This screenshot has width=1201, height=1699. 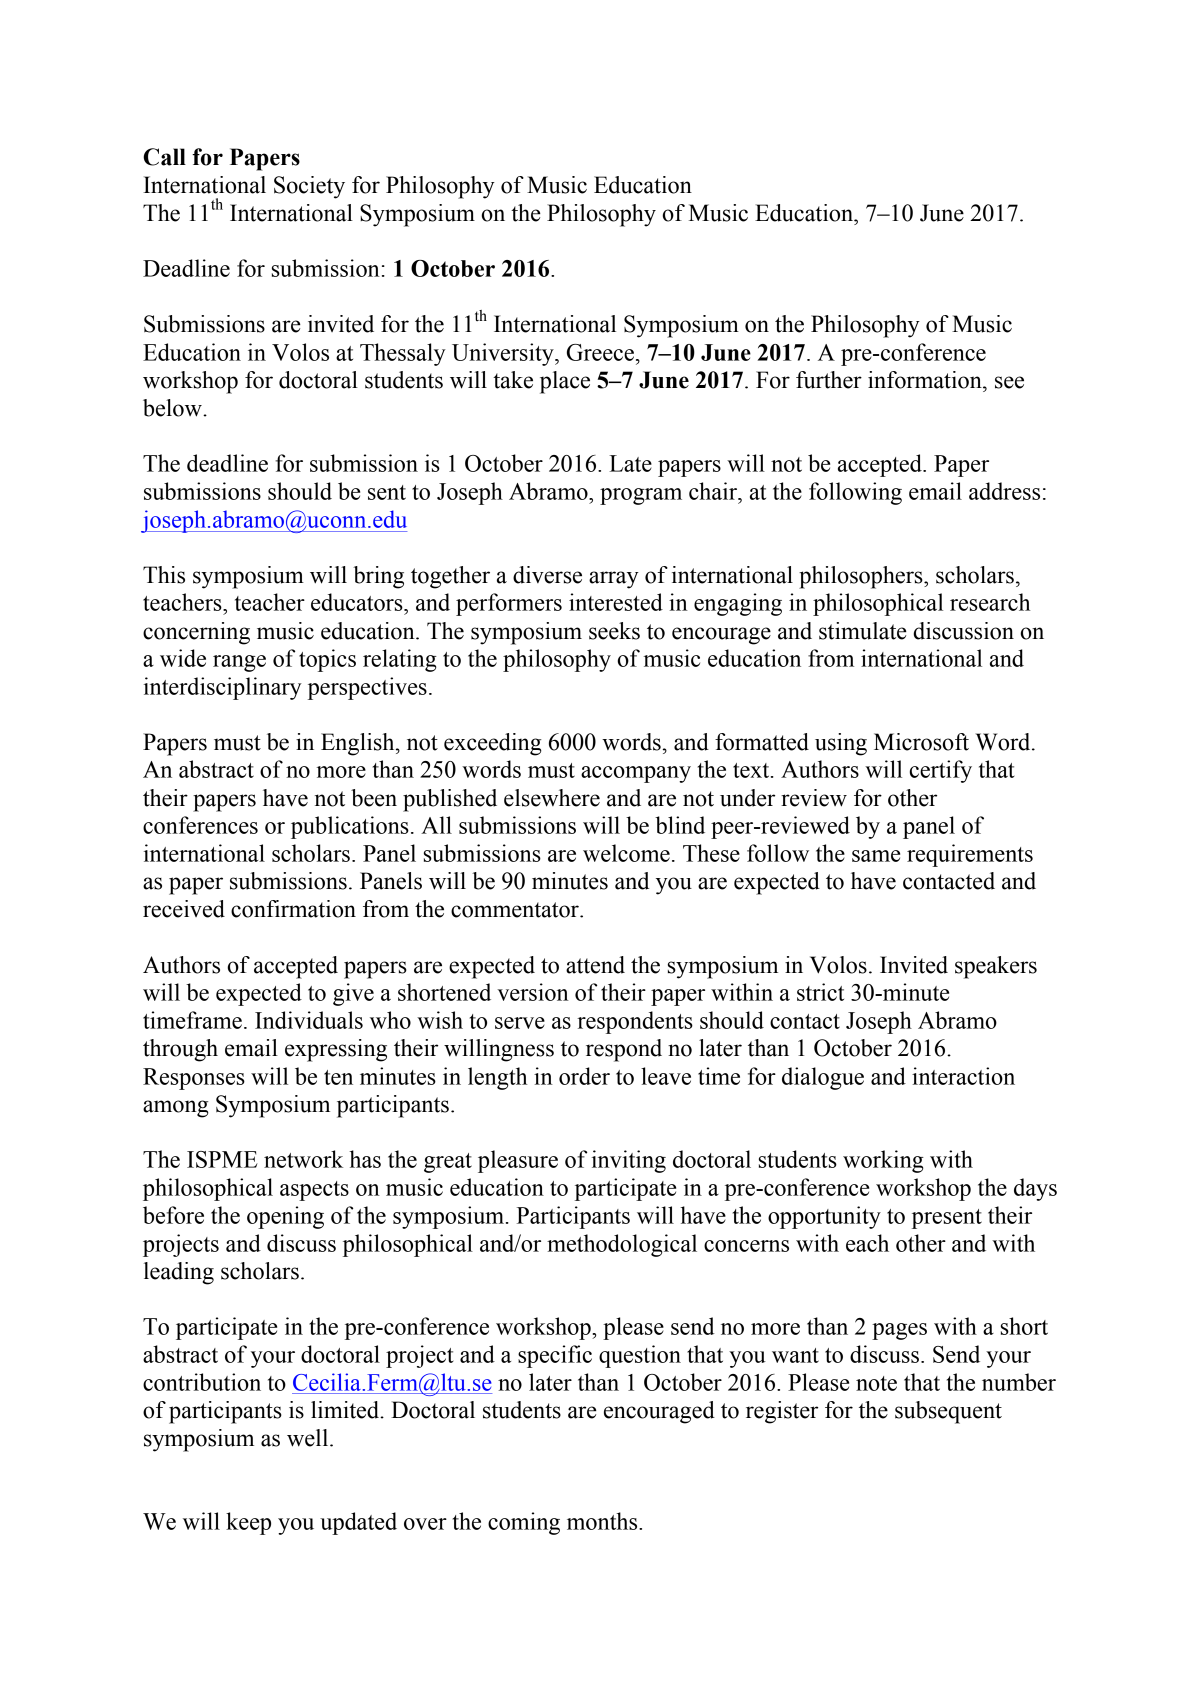 I want to click on Greece, so click(x=600, y=352).
